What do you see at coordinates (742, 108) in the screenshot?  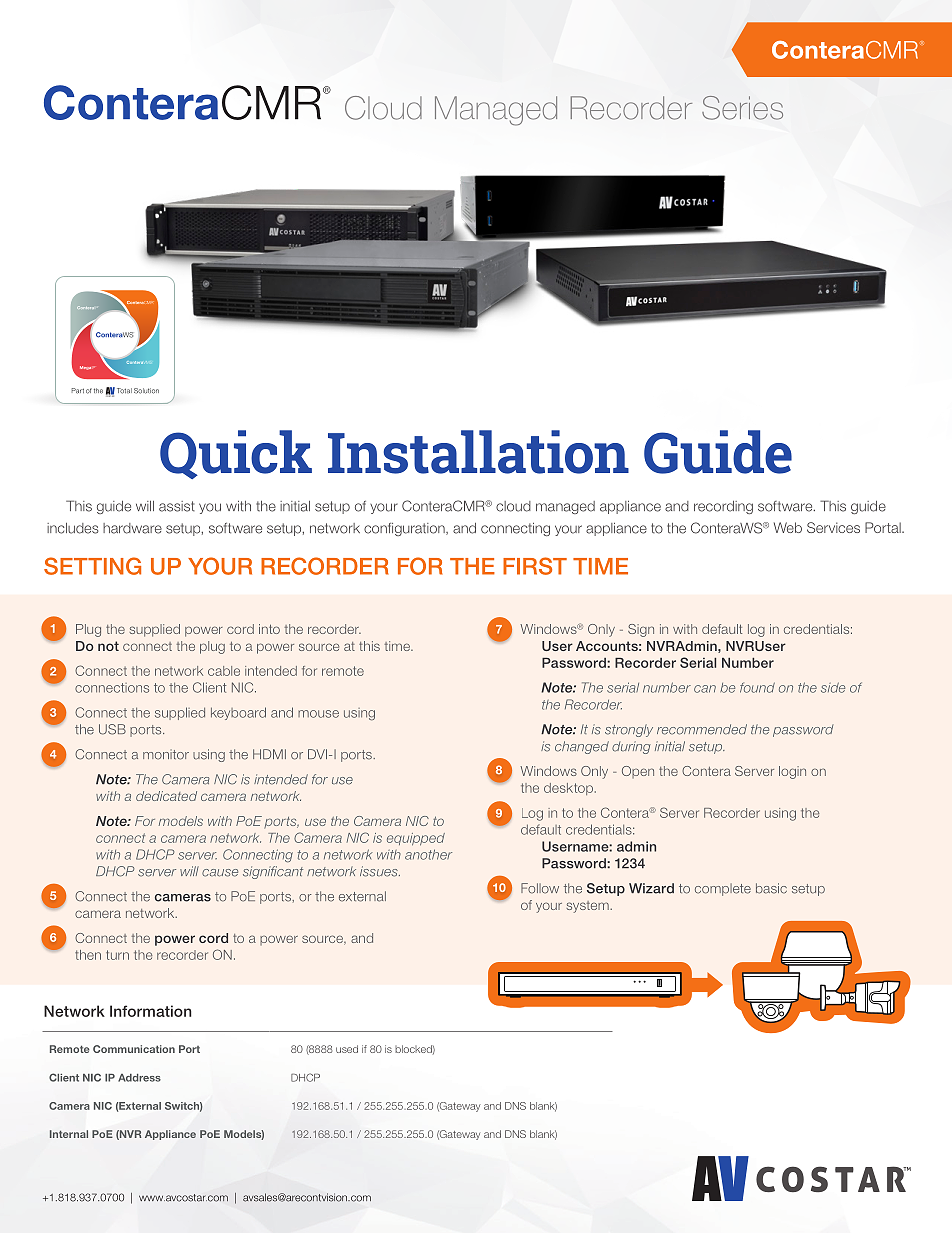 I see `Series` at bounding box center [742, 108].
